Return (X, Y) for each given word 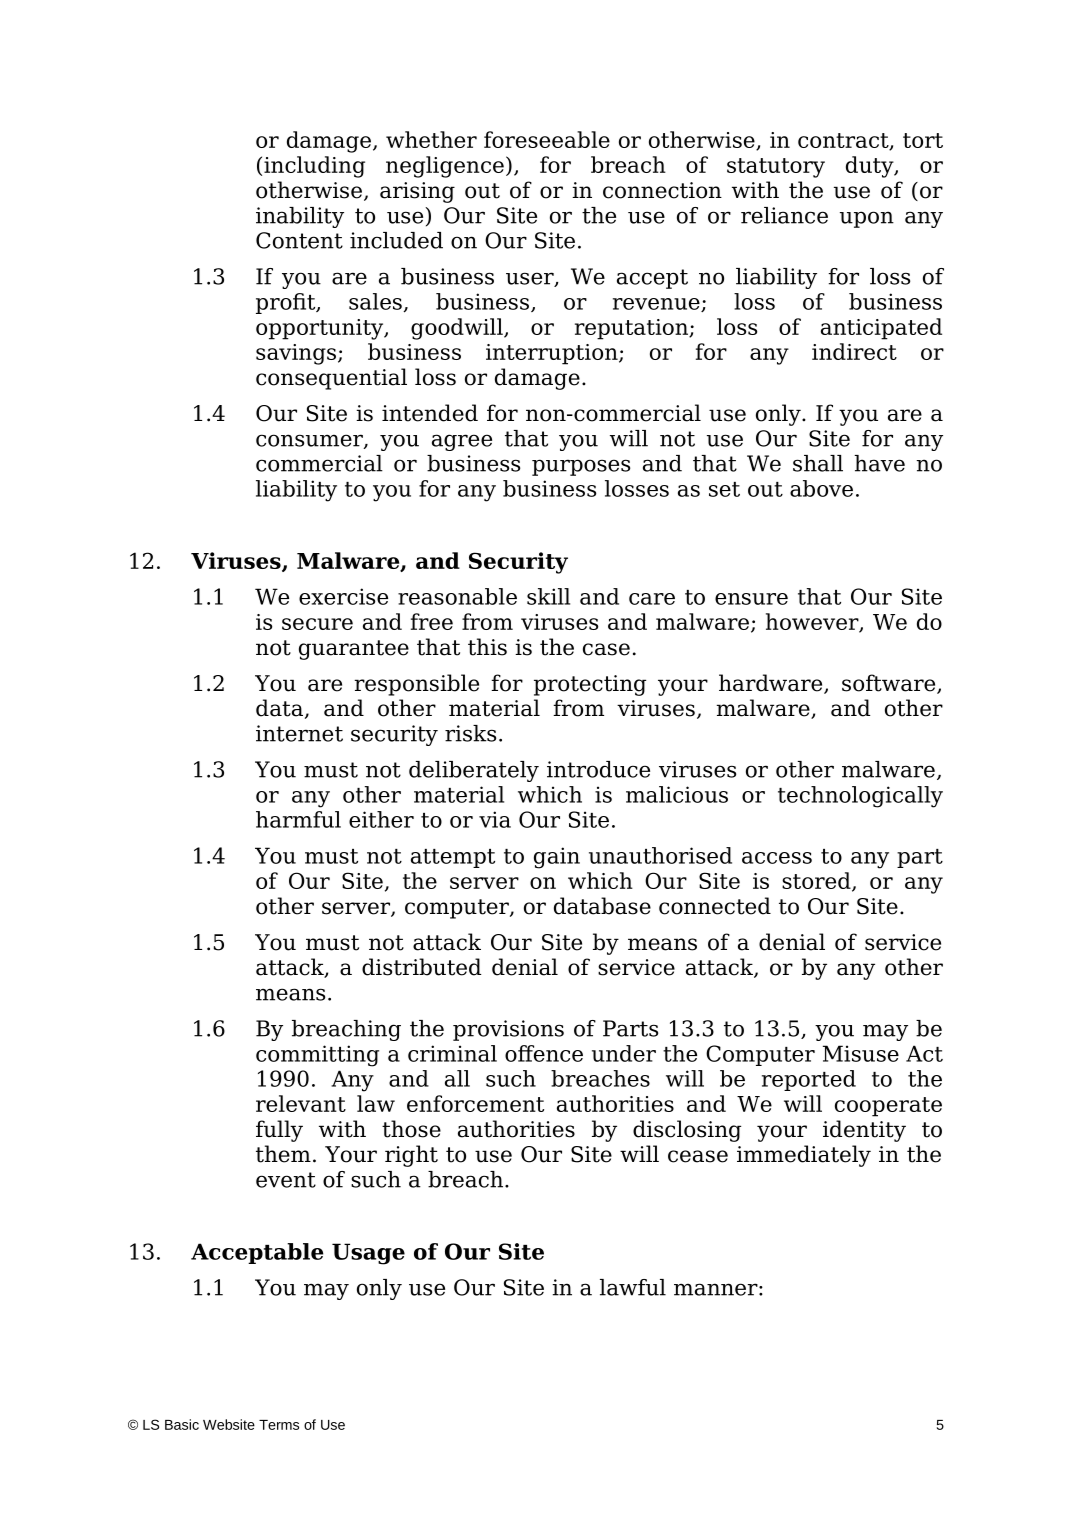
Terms (279, 1425)
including (314, 167)
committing (317, 1056)
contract (844, 141)
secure (317, 624)
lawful (633, 1287)
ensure (751, 599)
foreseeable (547, 139)
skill (548, 596)
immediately (804, 1156)
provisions (508, 1030)
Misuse (861, 1053)
